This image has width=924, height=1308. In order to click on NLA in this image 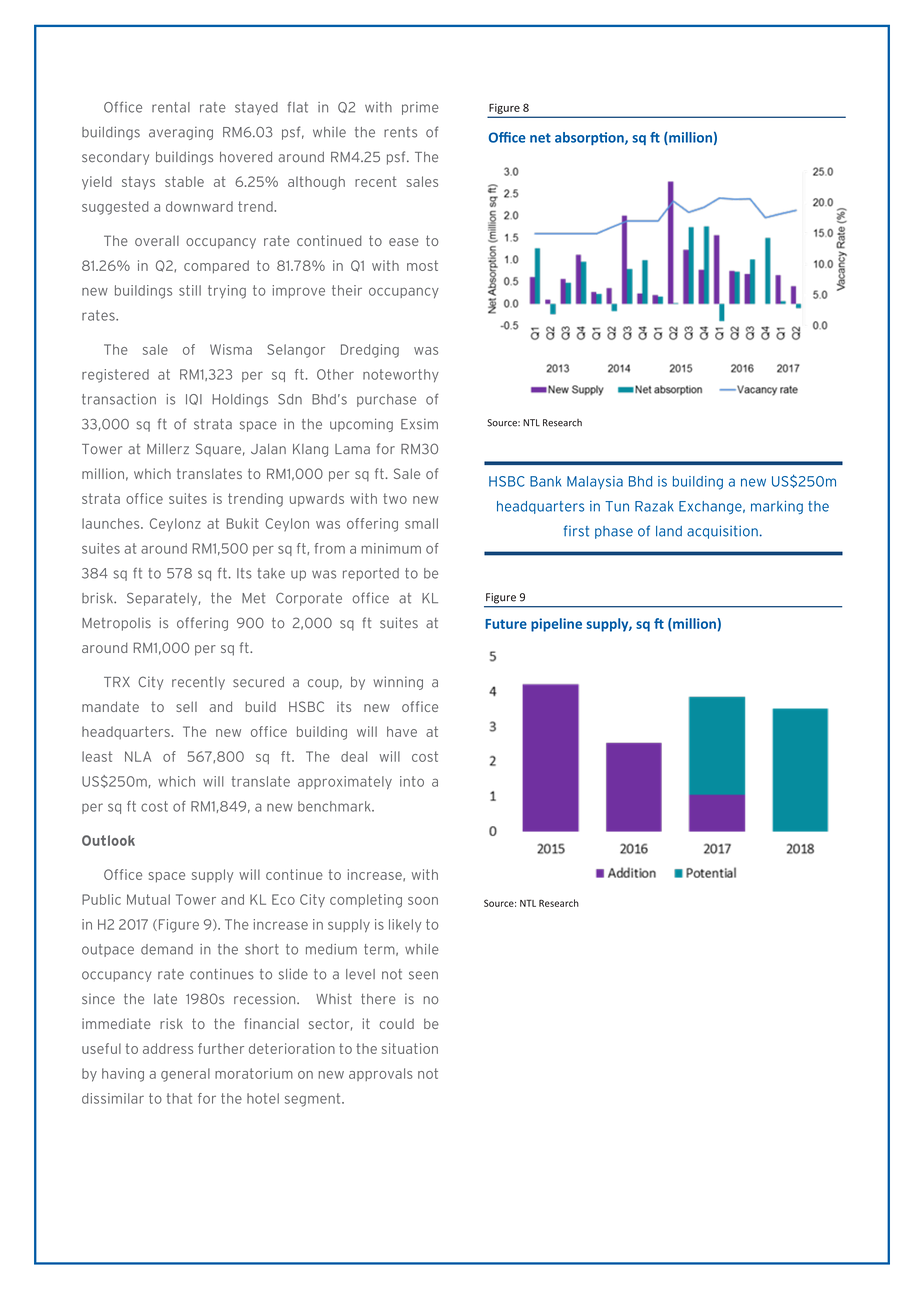, I will do `click(138, 756)`.
